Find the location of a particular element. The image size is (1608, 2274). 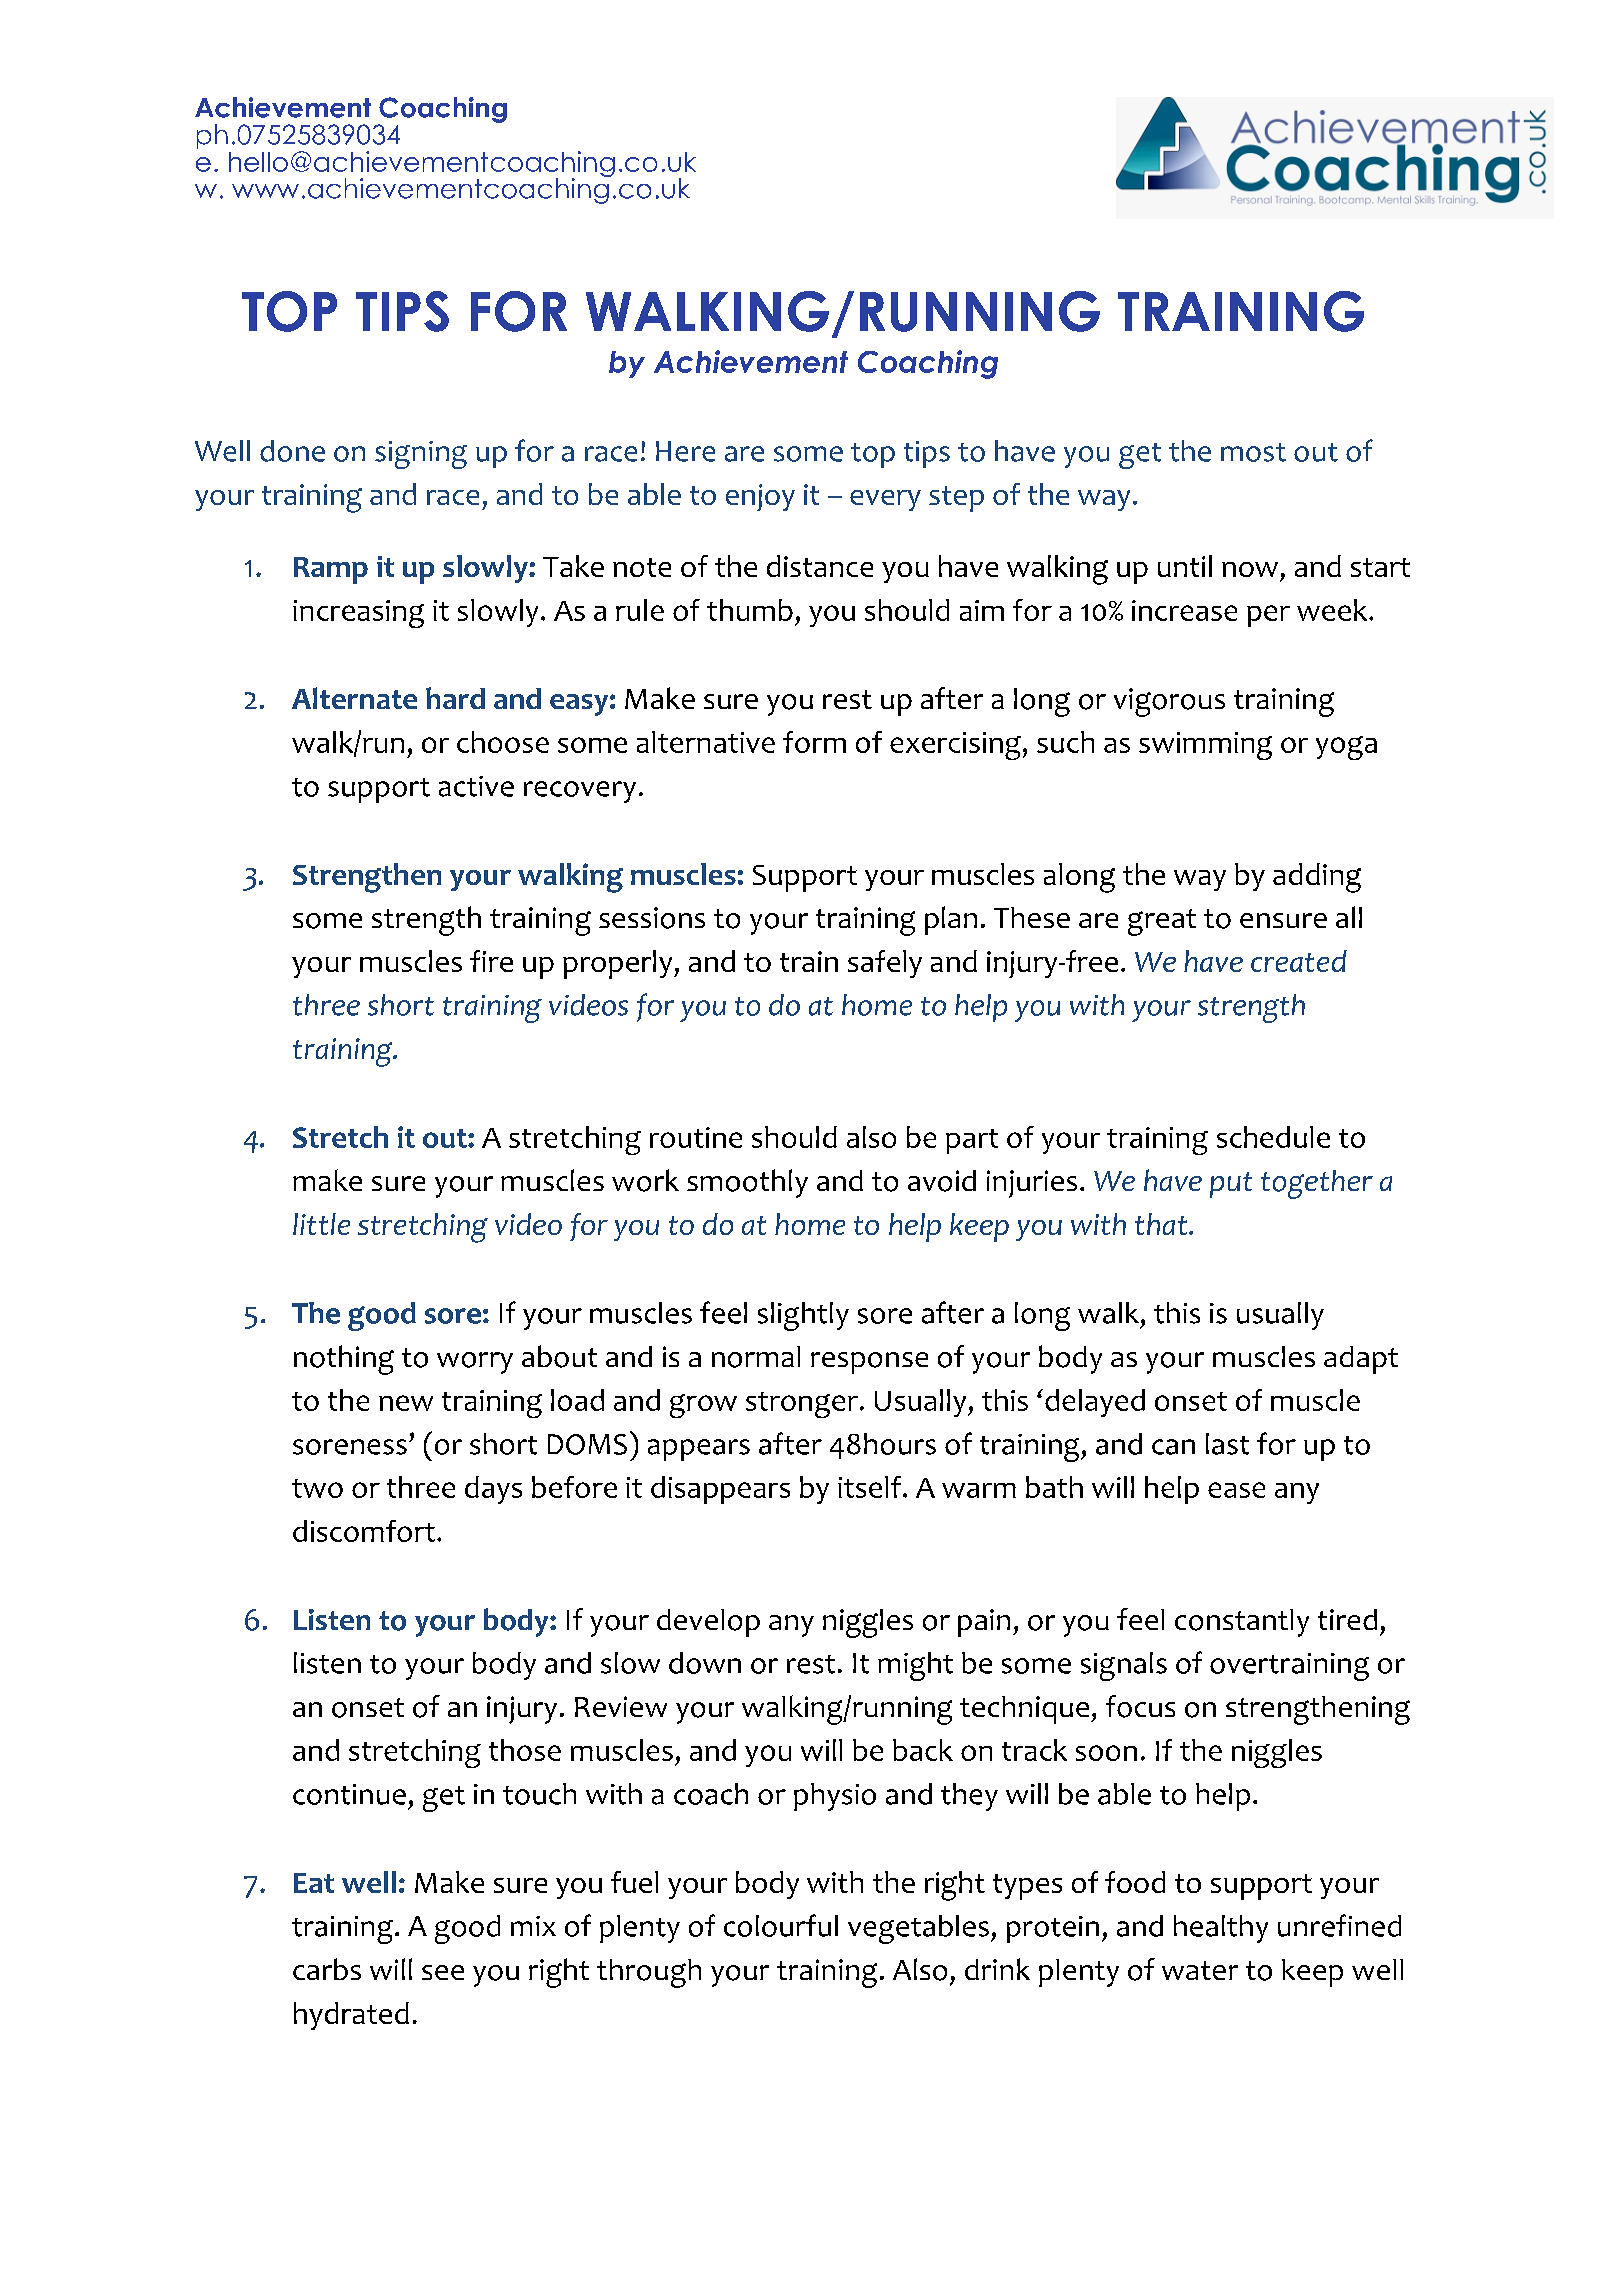

see is located at coordinates (443, 1972).
